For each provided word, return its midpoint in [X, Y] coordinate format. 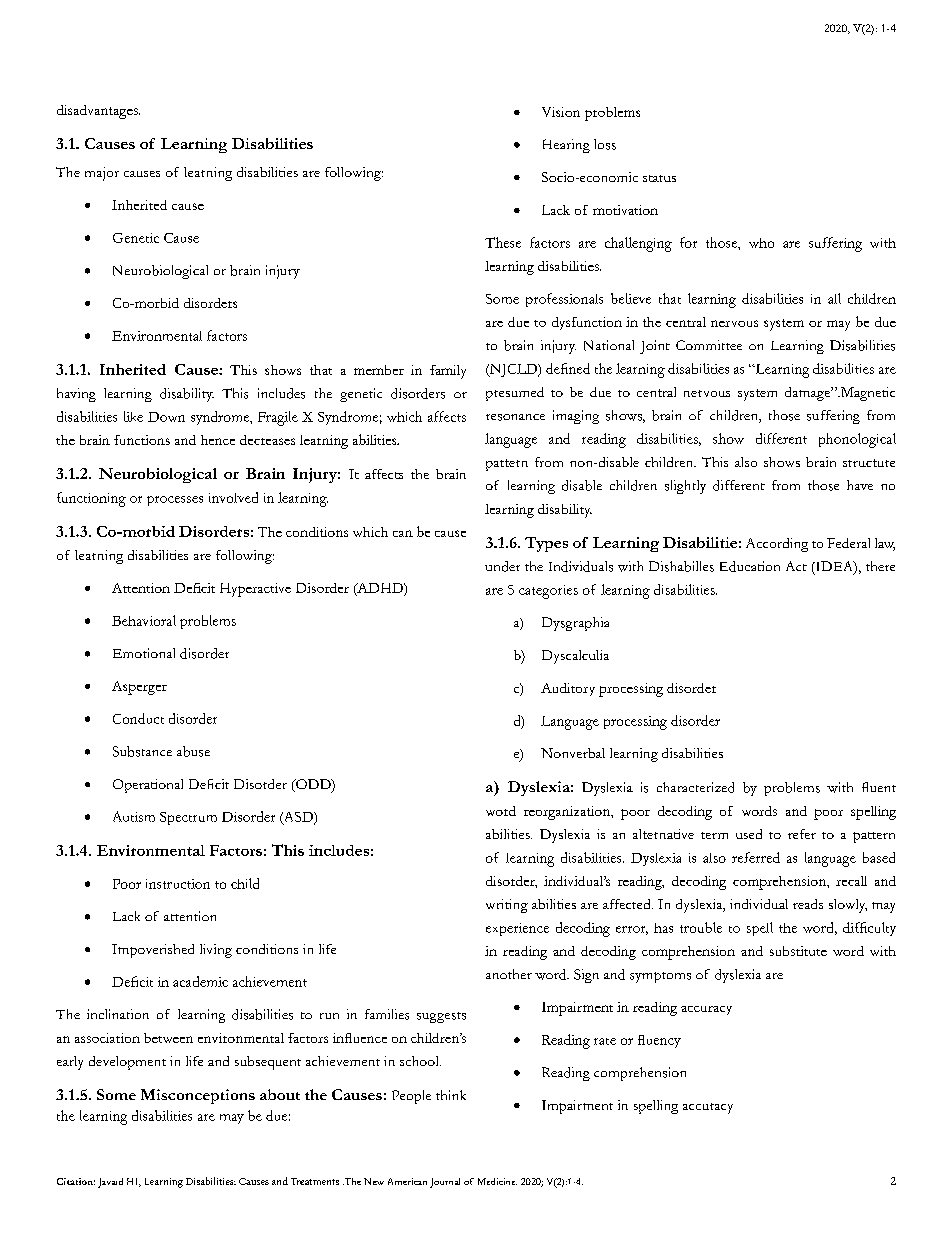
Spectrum [188, 818]
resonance [515, 417]
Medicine [497, 1181]
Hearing [566, 146]
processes [175, 501]
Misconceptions [198, 1096]
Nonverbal [573, 753]
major [102, 174]
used [749, 834]
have [860, 485]
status [659, 178]
